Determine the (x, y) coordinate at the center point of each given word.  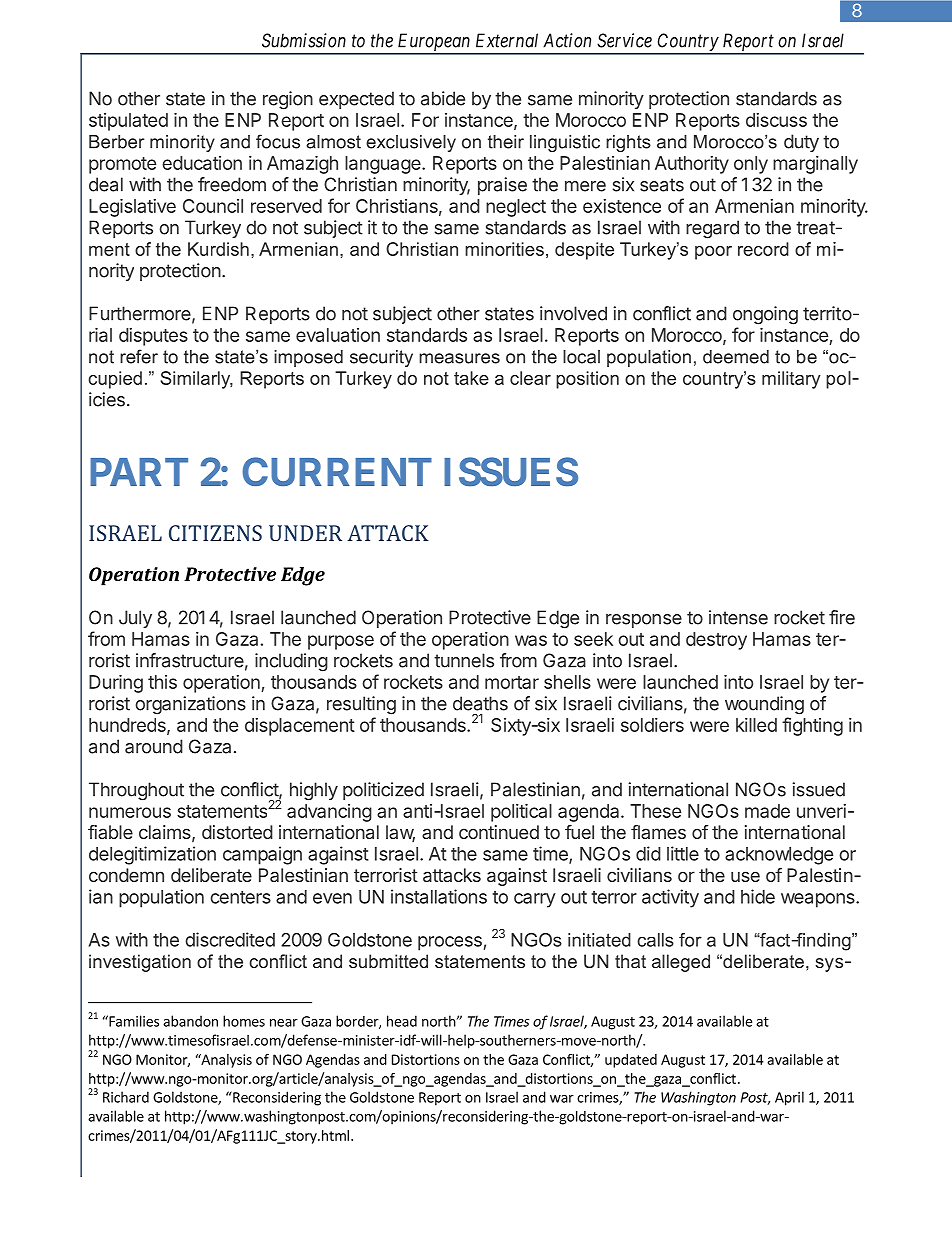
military (791, 380)
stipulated (128, 122)
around (154, 746)
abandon (190, 1021)
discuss (776, 120)
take (471, 378)
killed (756, 725)
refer (139, 356)
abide (443, 98)
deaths (480, 703)
